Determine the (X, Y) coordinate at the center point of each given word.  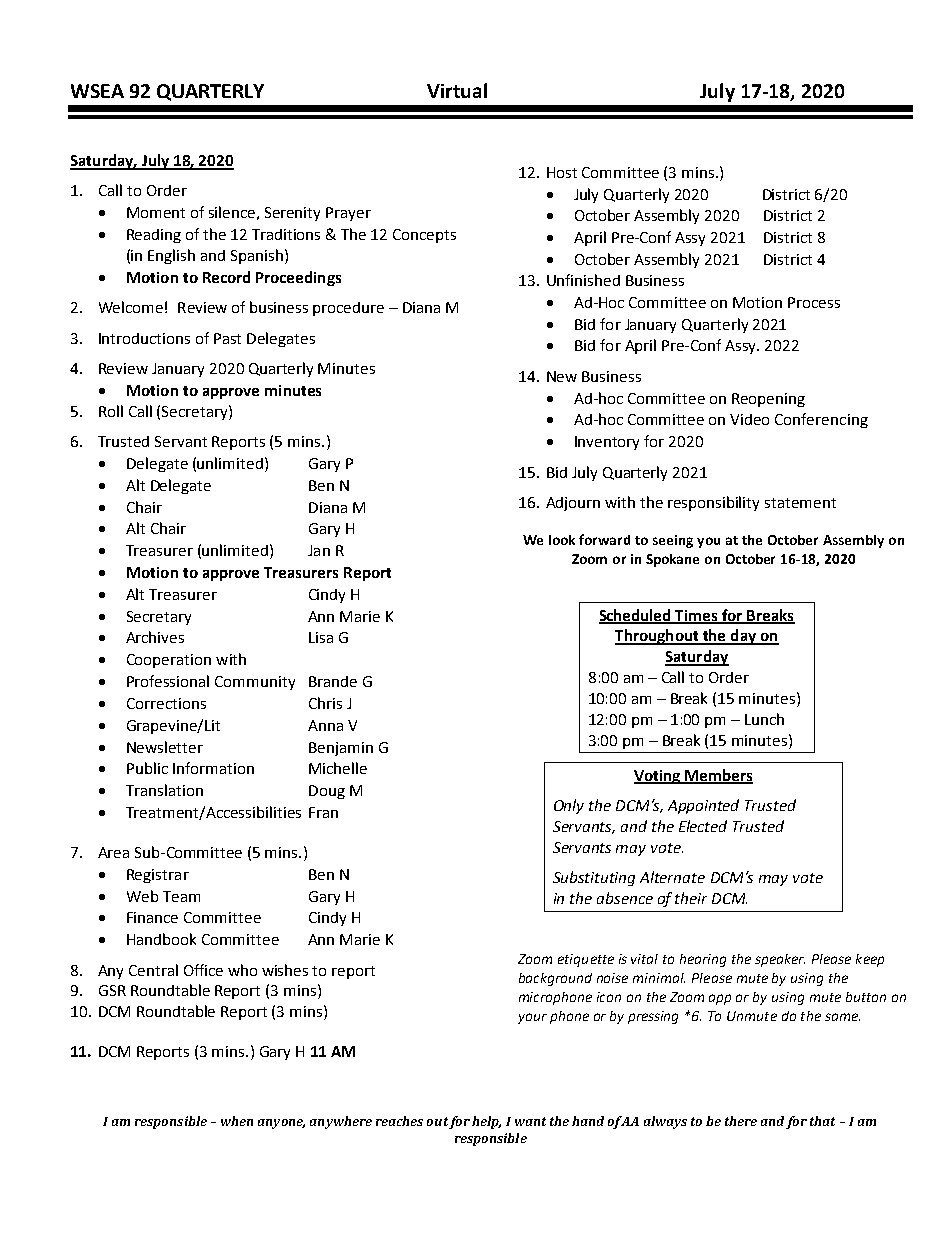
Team (181, 896)
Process (814, 302)
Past (227, 338)
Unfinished (583, 280)
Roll (111, 411)
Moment (156, 212)
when (237, 1121)
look (562, 540)
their (691, 898)
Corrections (166, 703)
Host (562, 172)
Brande (333, 681)
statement (800, 503)
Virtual (457, 90)
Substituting (594, 878)
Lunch (764, 719)
